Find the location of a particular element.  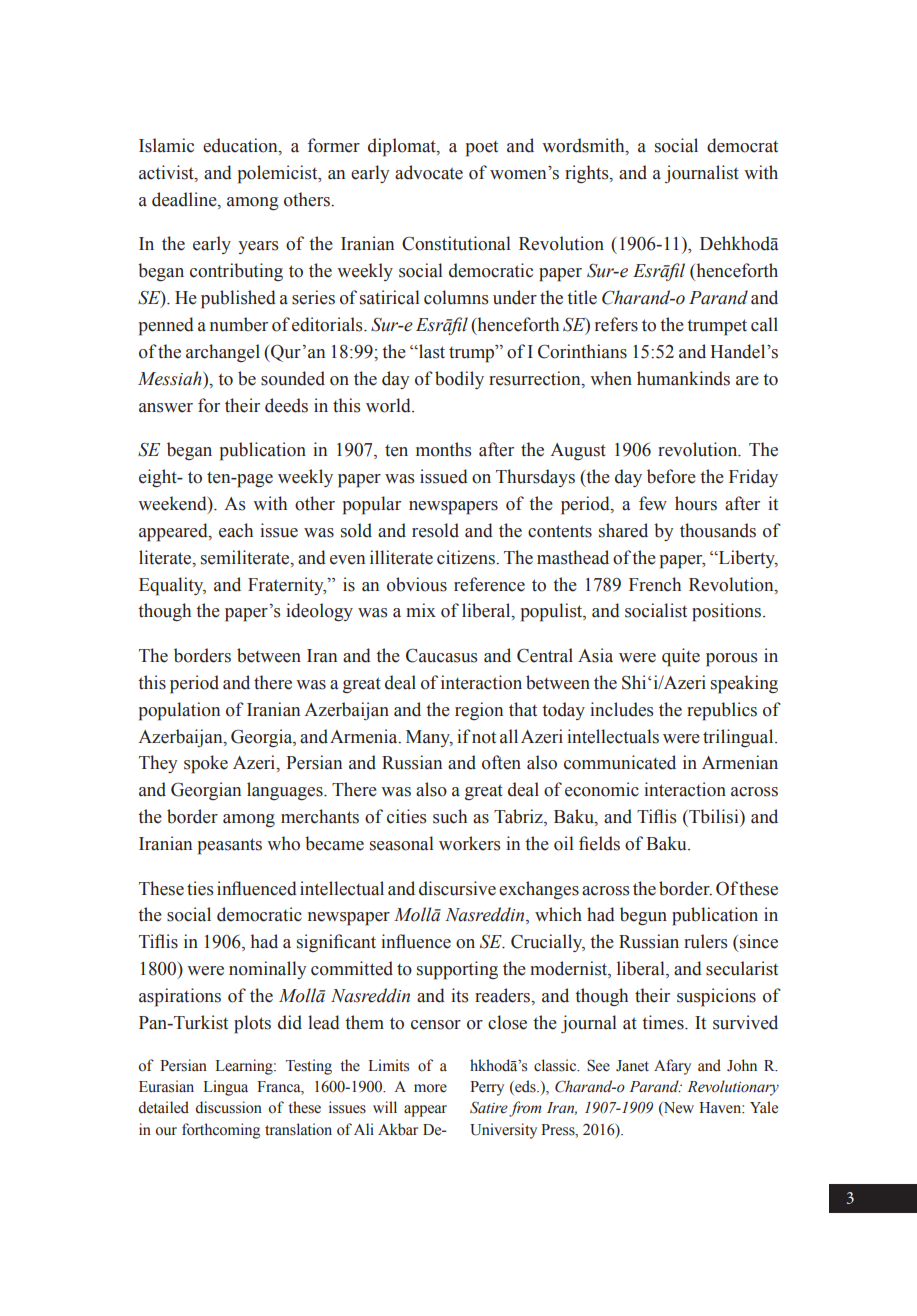

discussion is located at coordinates (229, 1107).
